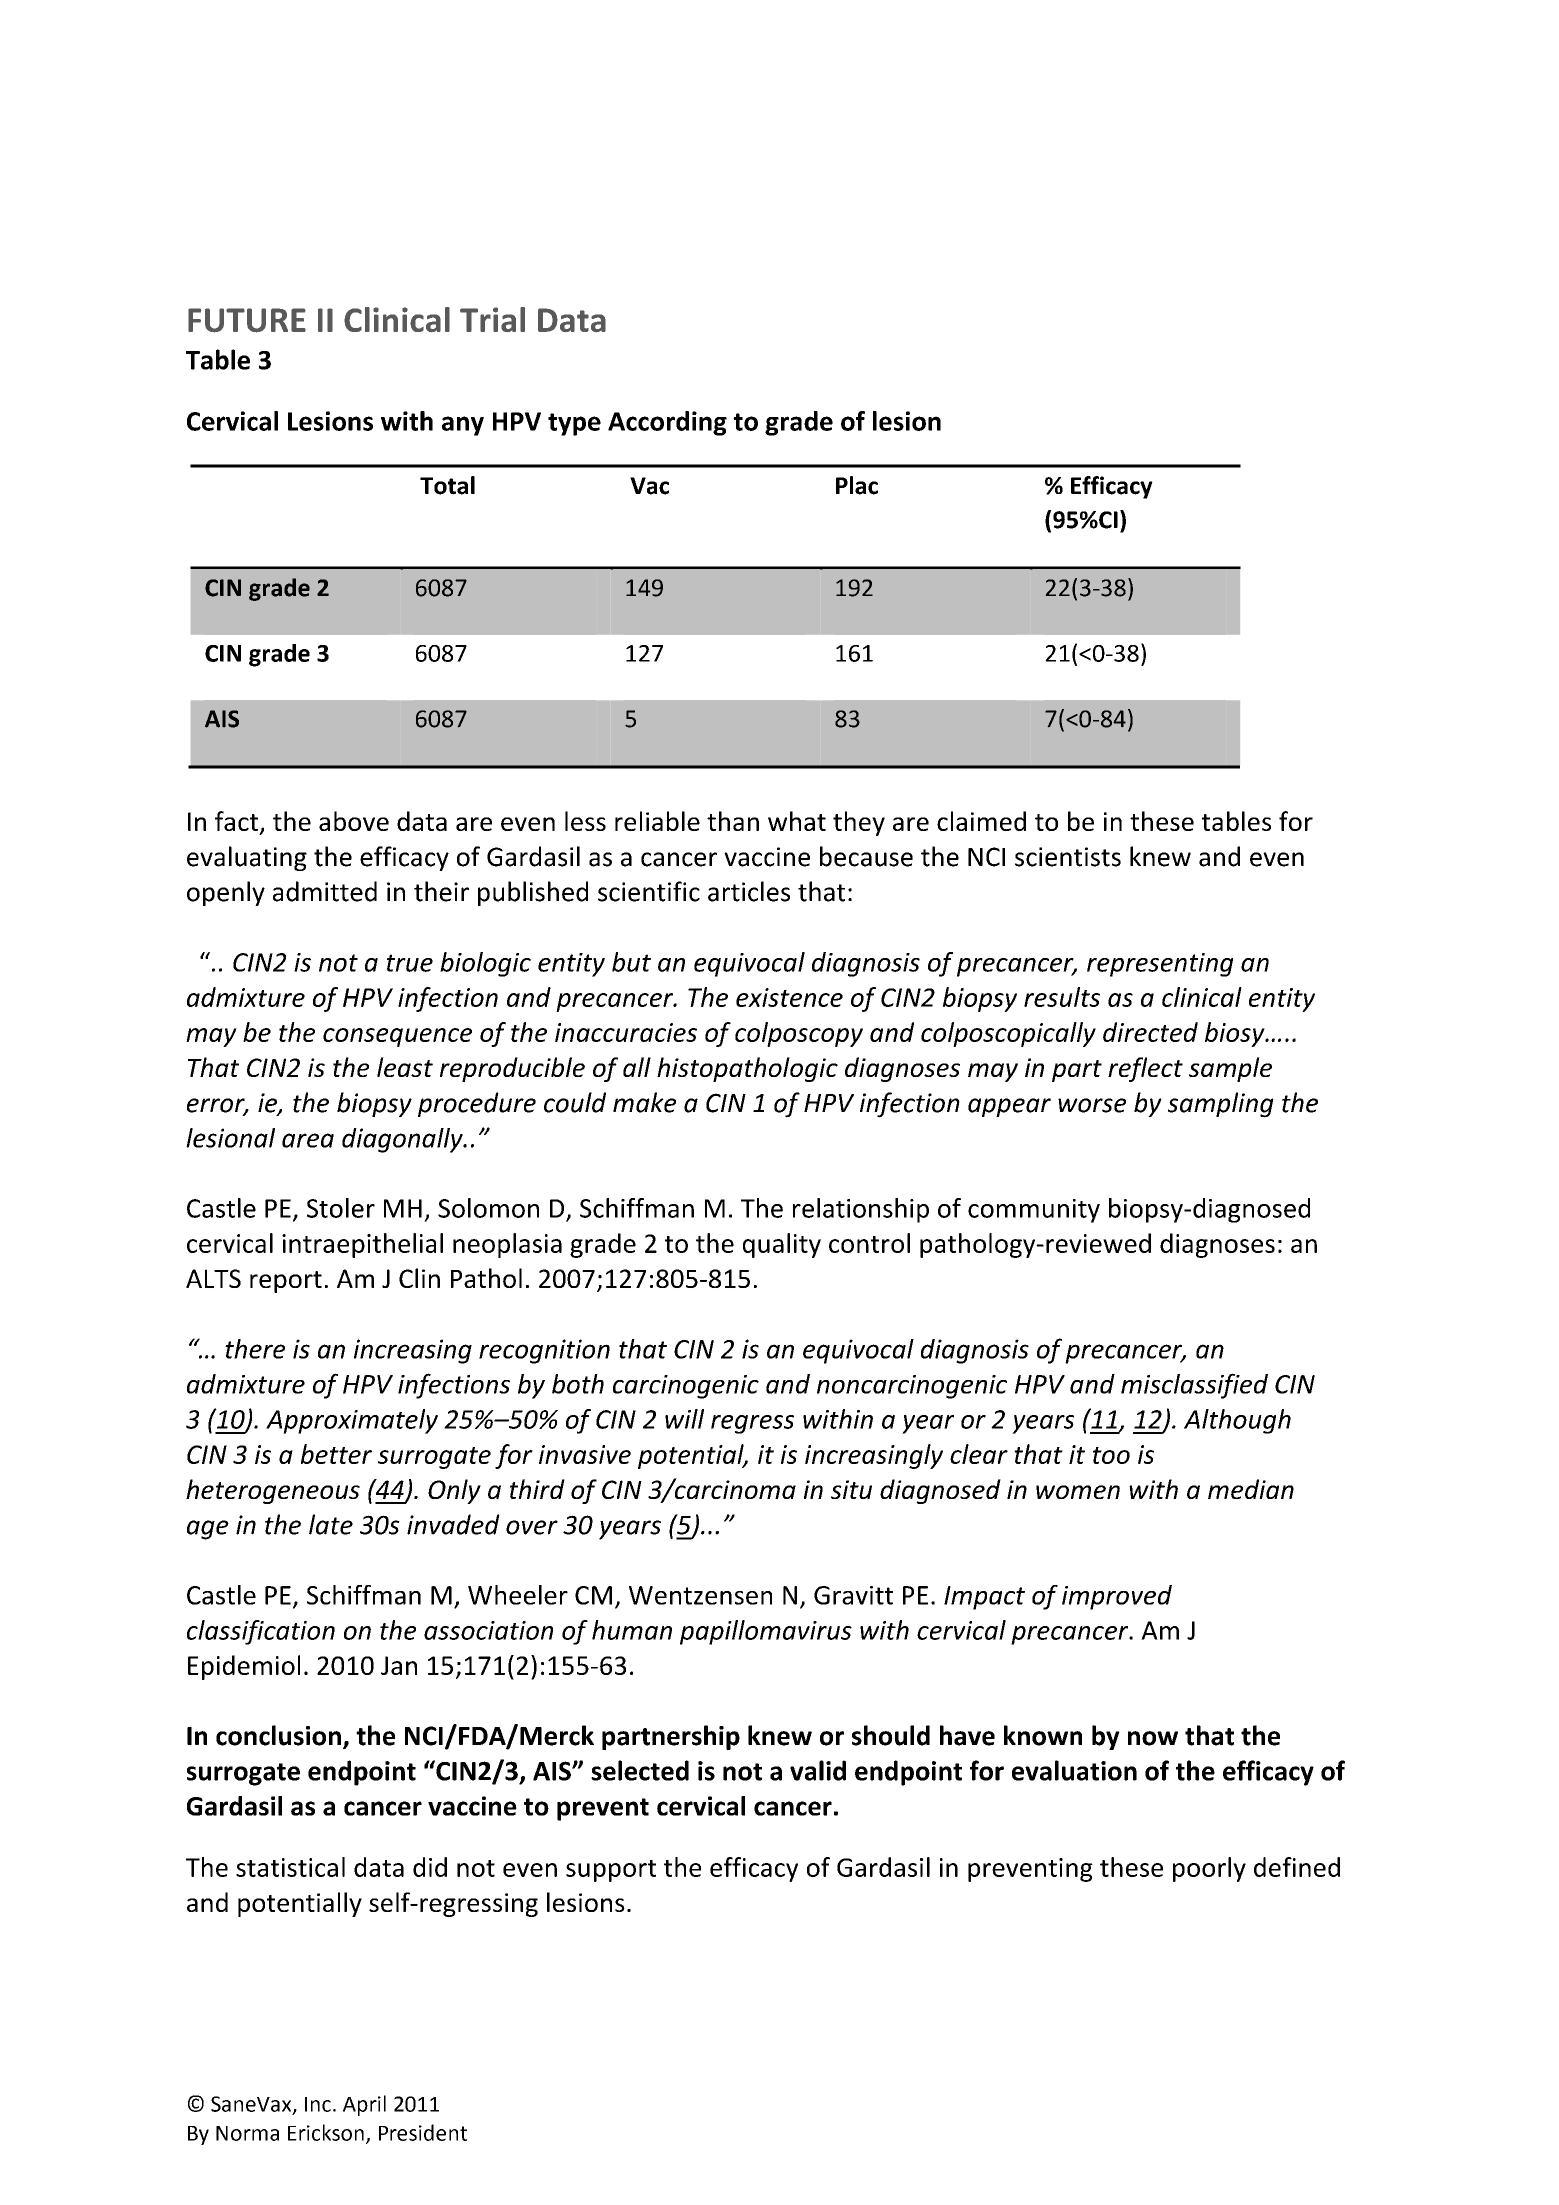 The width and height of the document is (1559, 2205). I want to click on quality, so click(782, 1245).
